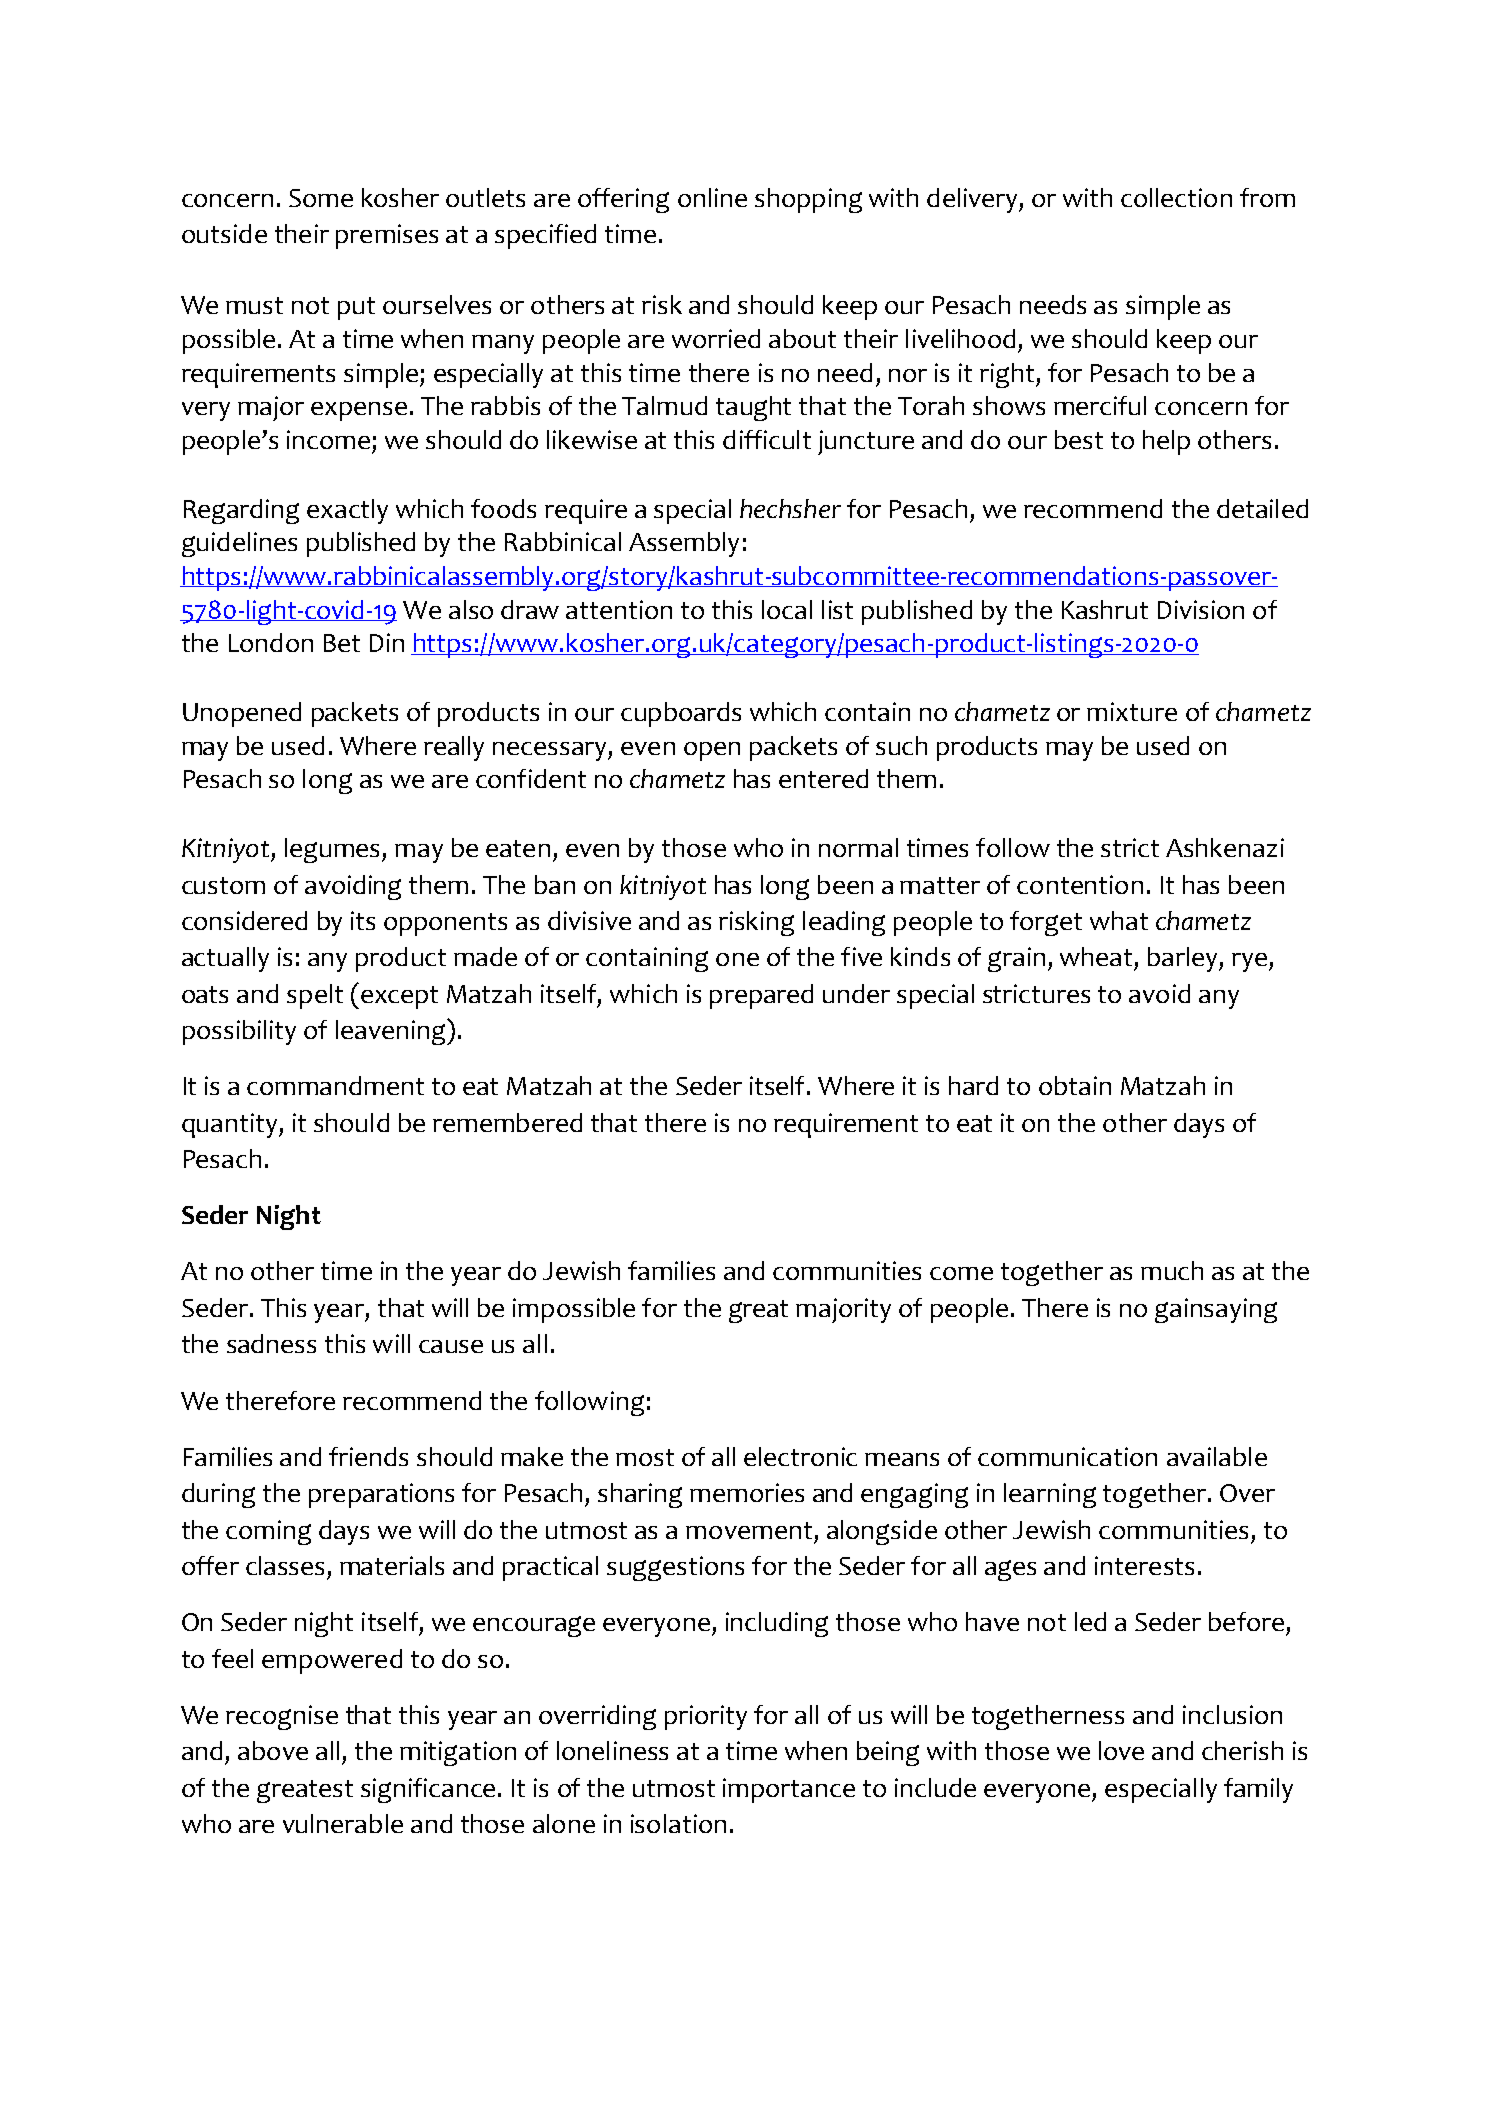 The image size is (1492, 2110). Describe the element at coordinates (343, 1823) in the image. I see `vulnerable` at that location.
